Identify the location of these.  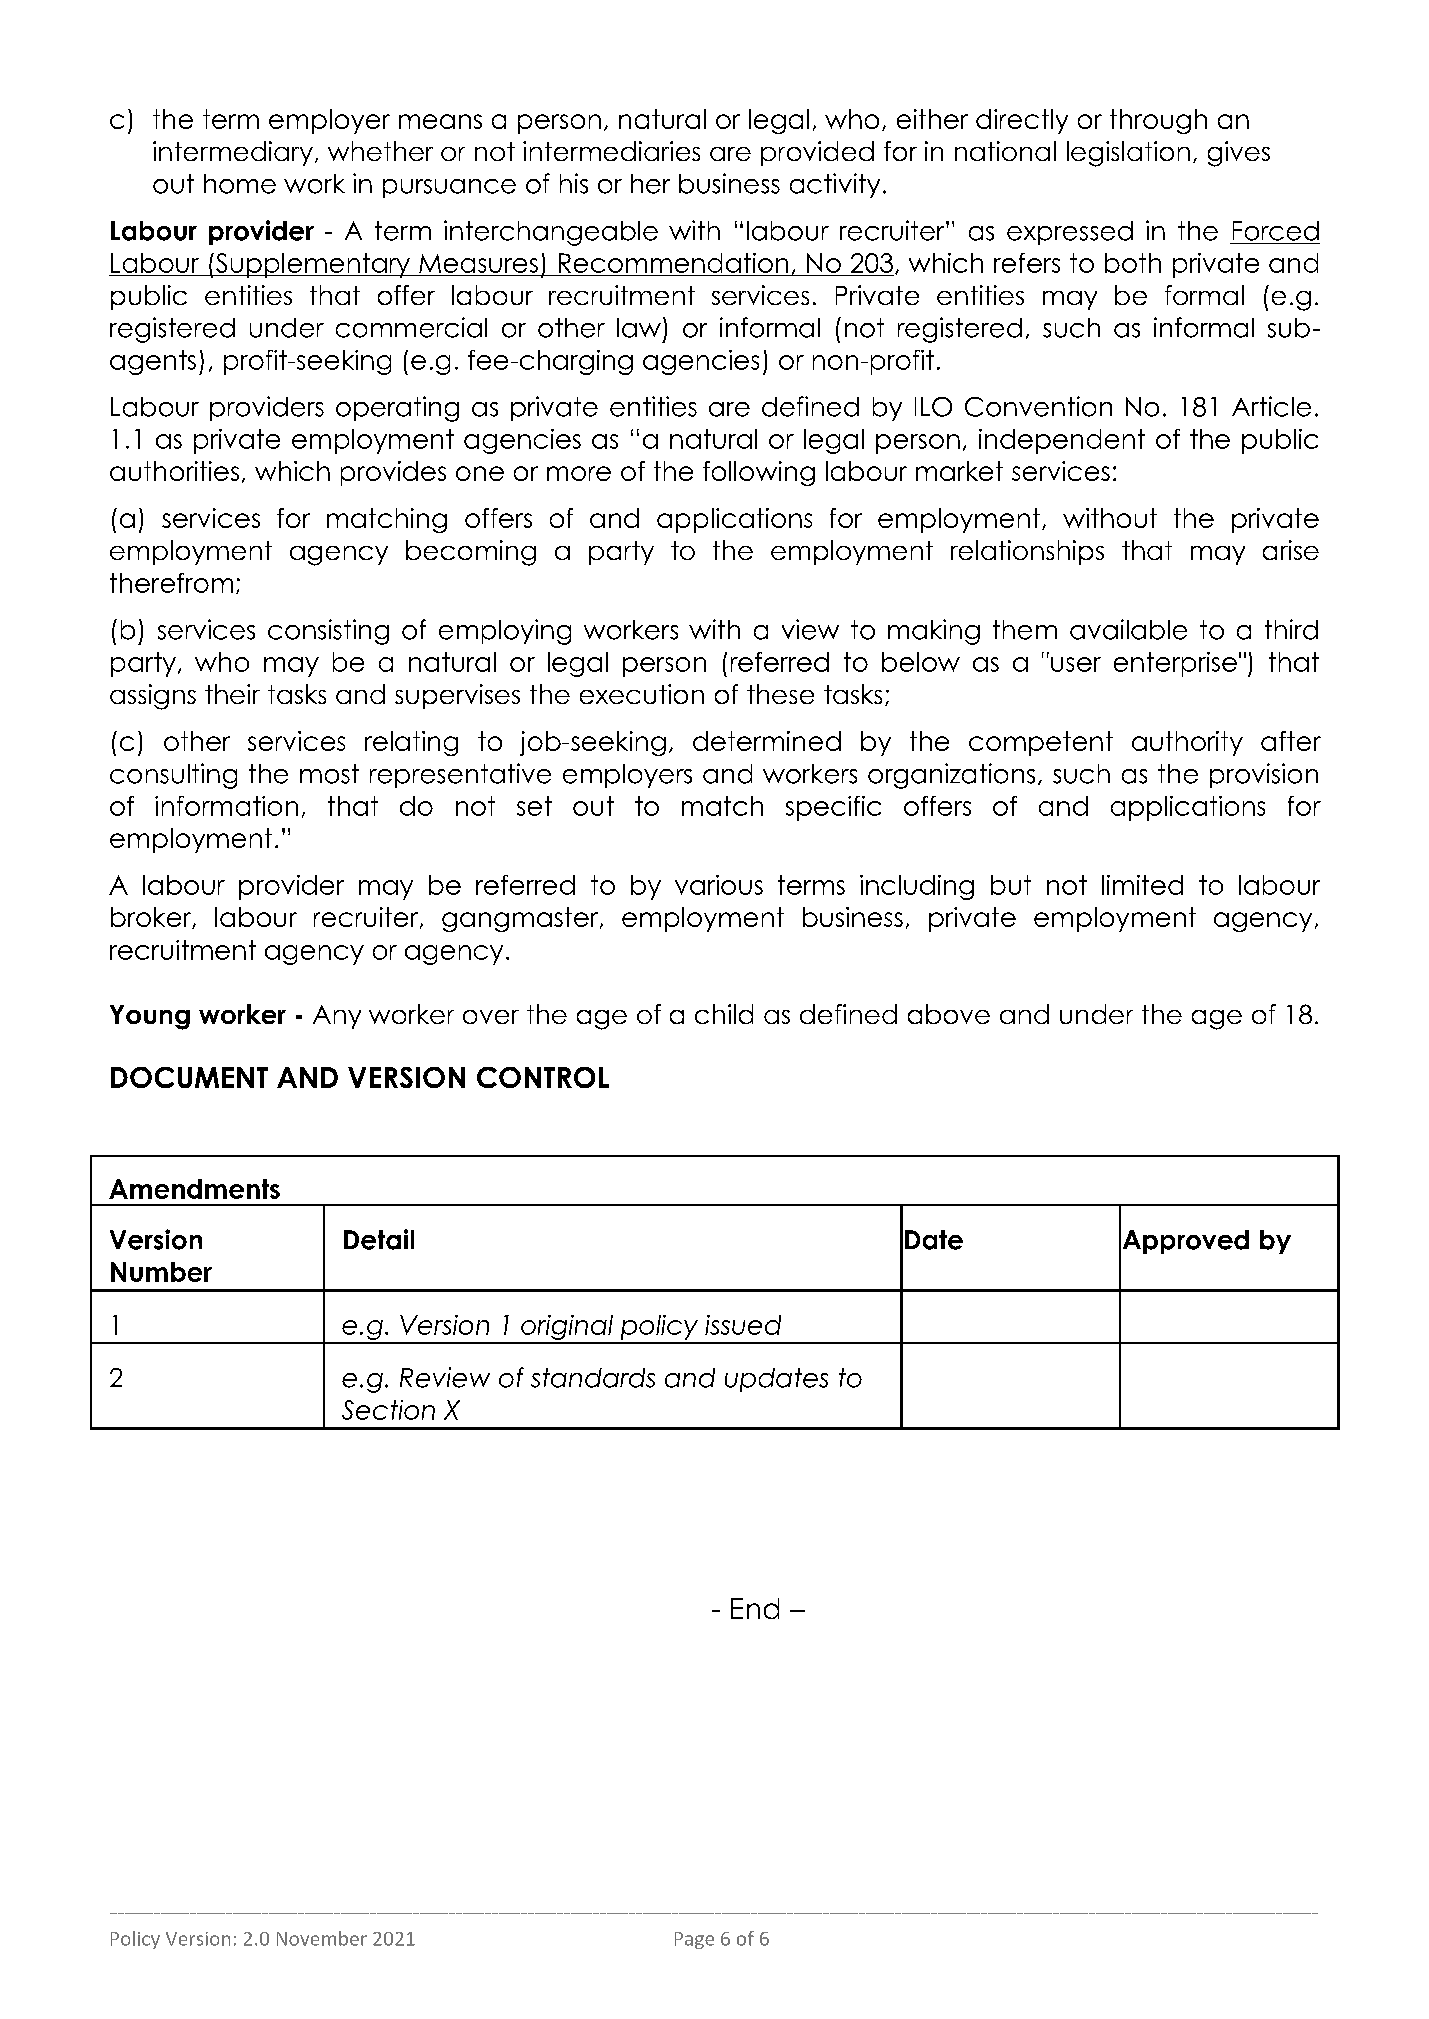
(780, 694).
